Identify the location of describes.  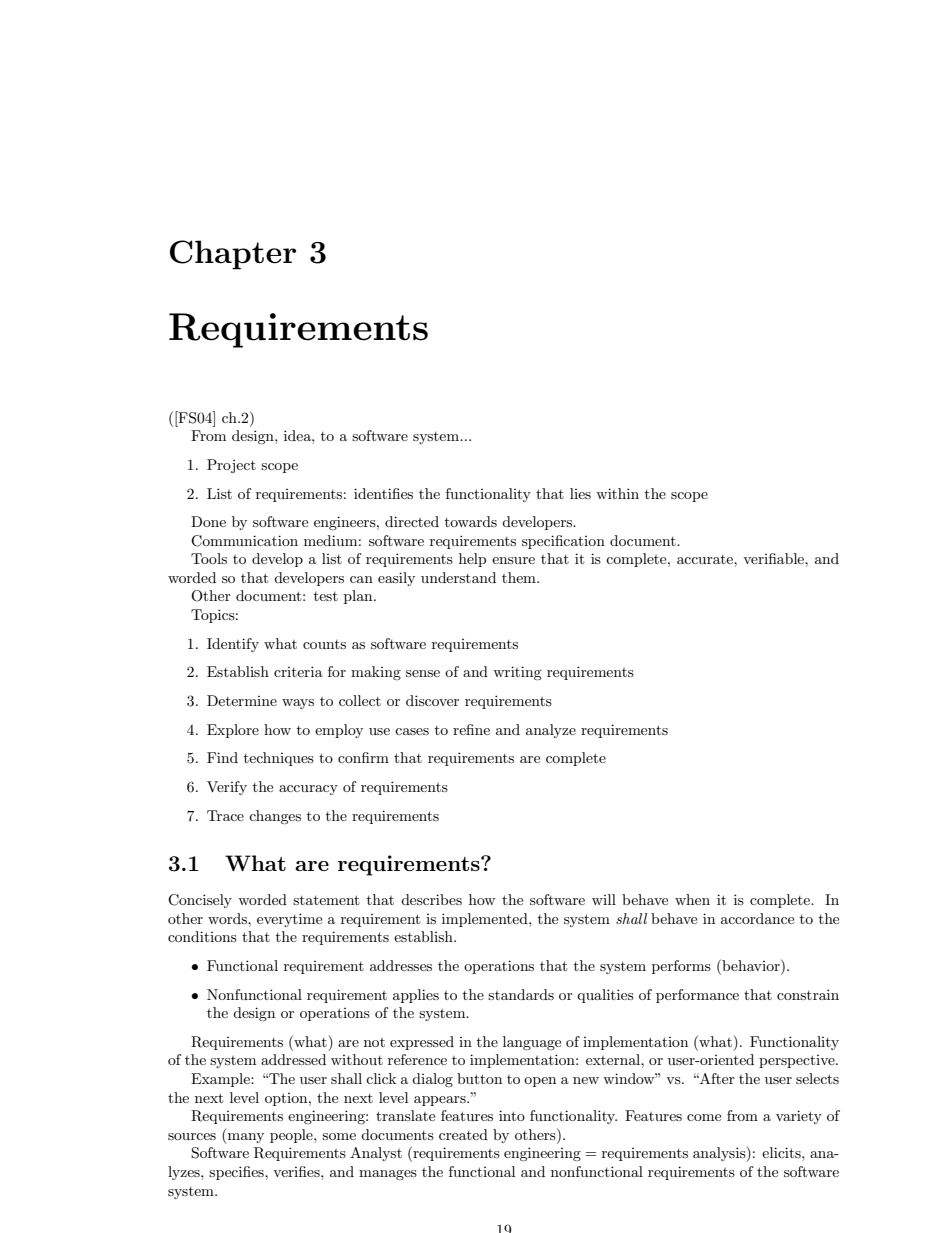
(431, 899).
